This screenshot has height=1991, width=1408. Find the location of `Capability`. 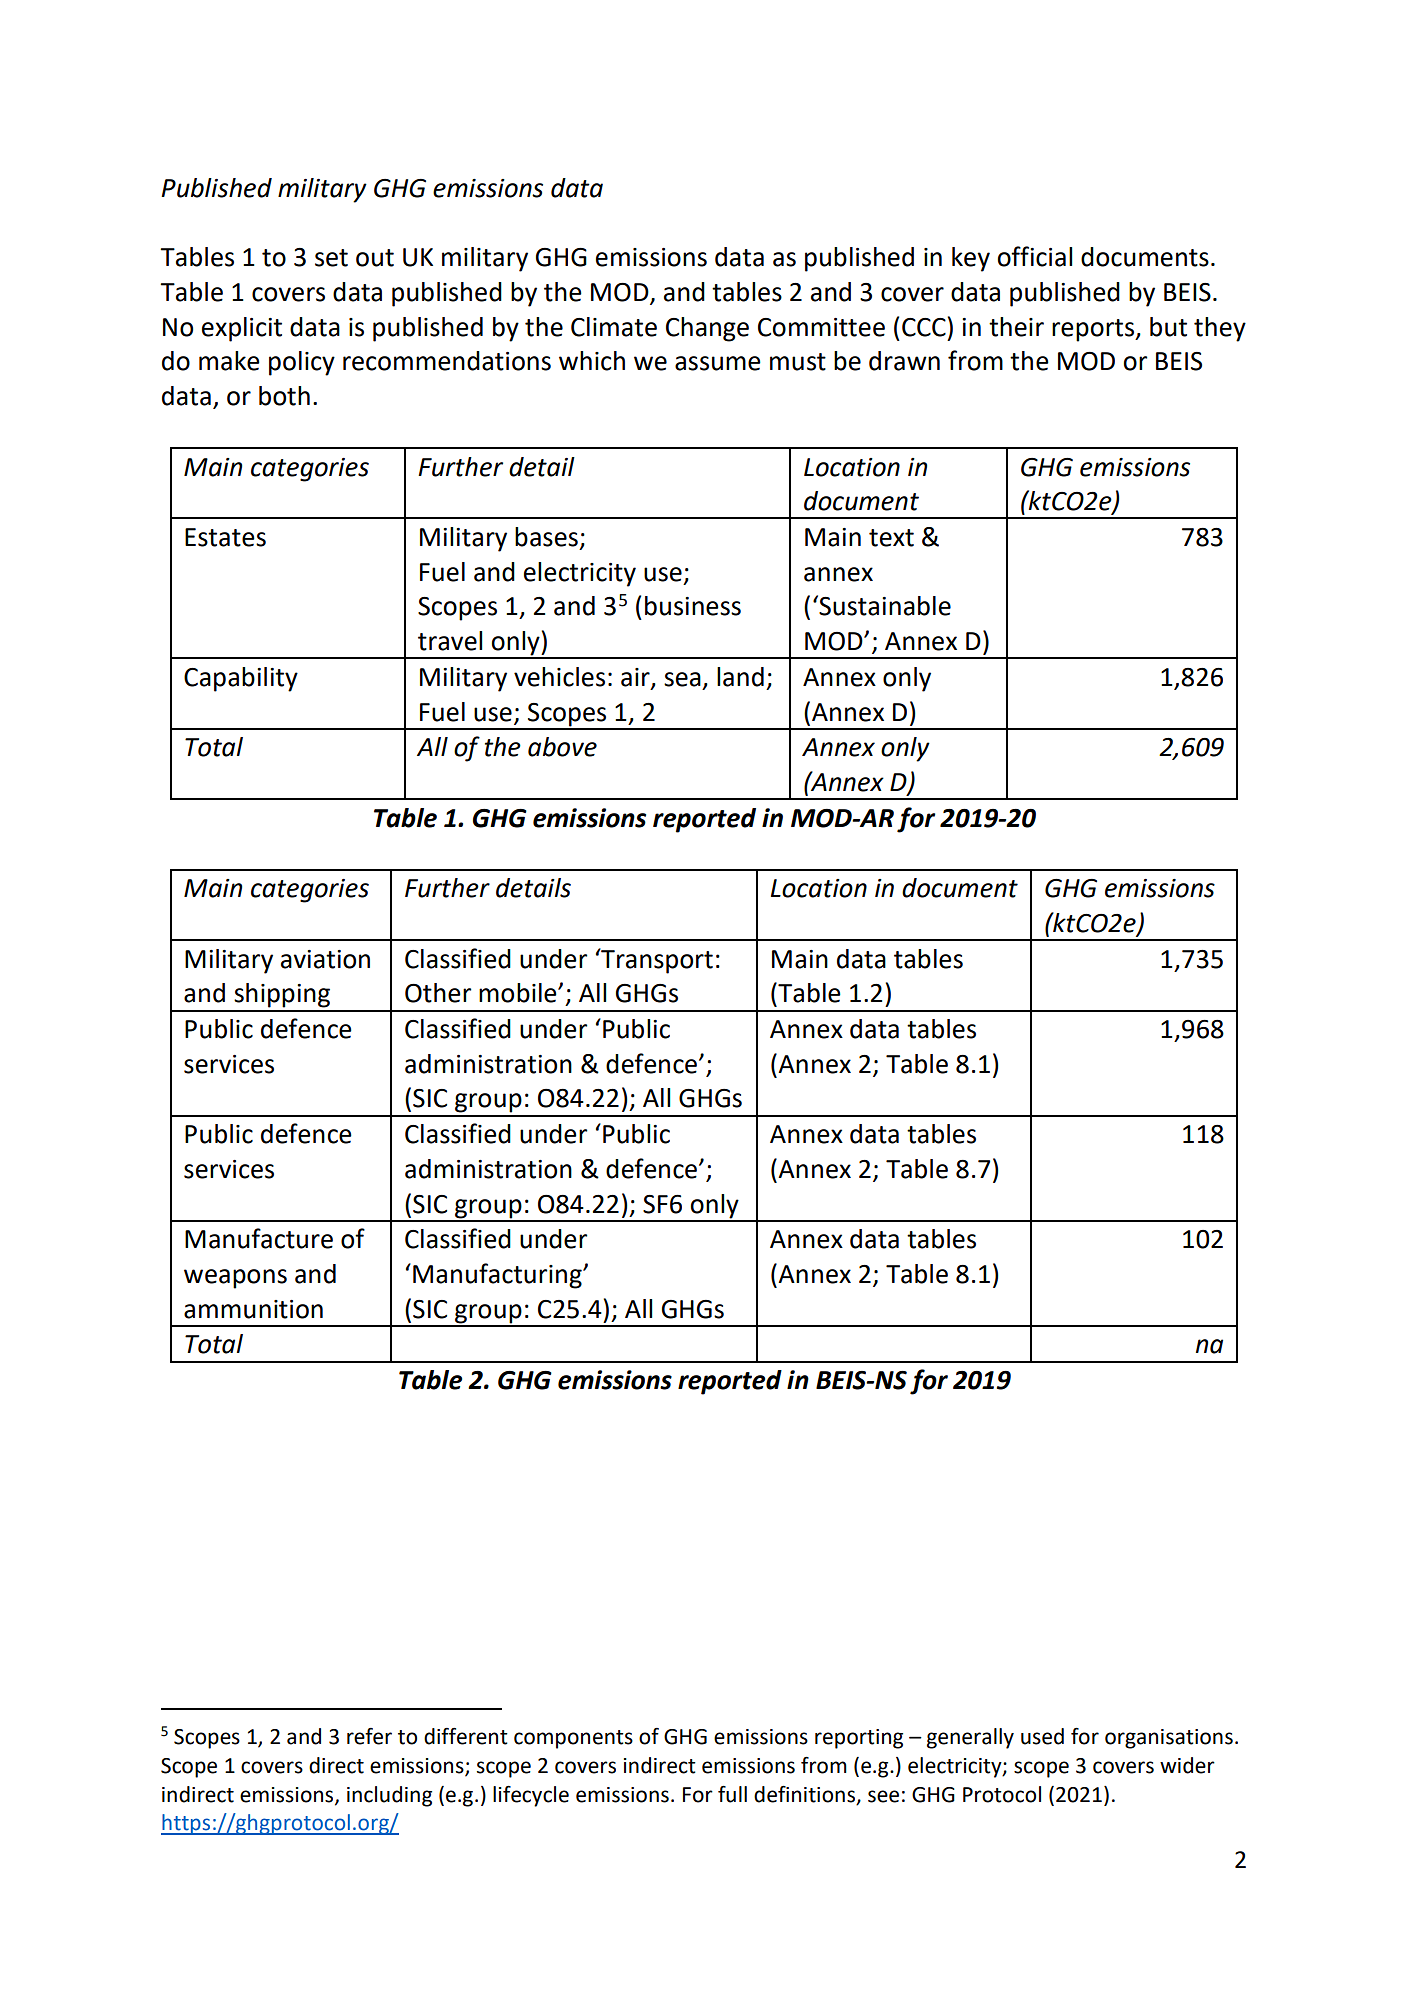

Capability is located at coordinates (241, 679).
